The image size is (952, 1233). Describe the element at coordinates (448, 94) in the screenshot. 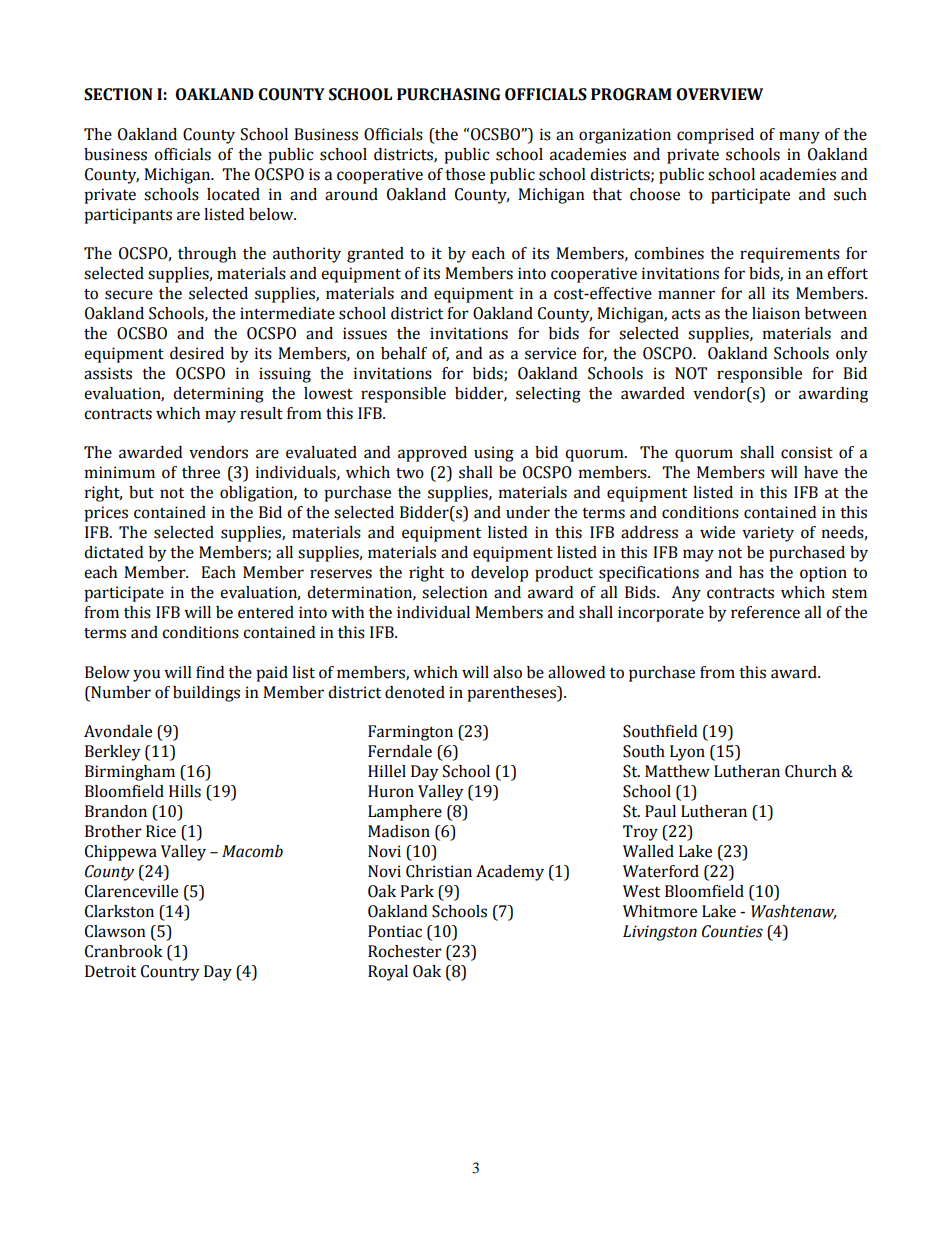

I see `PURCHASING` at that location.
